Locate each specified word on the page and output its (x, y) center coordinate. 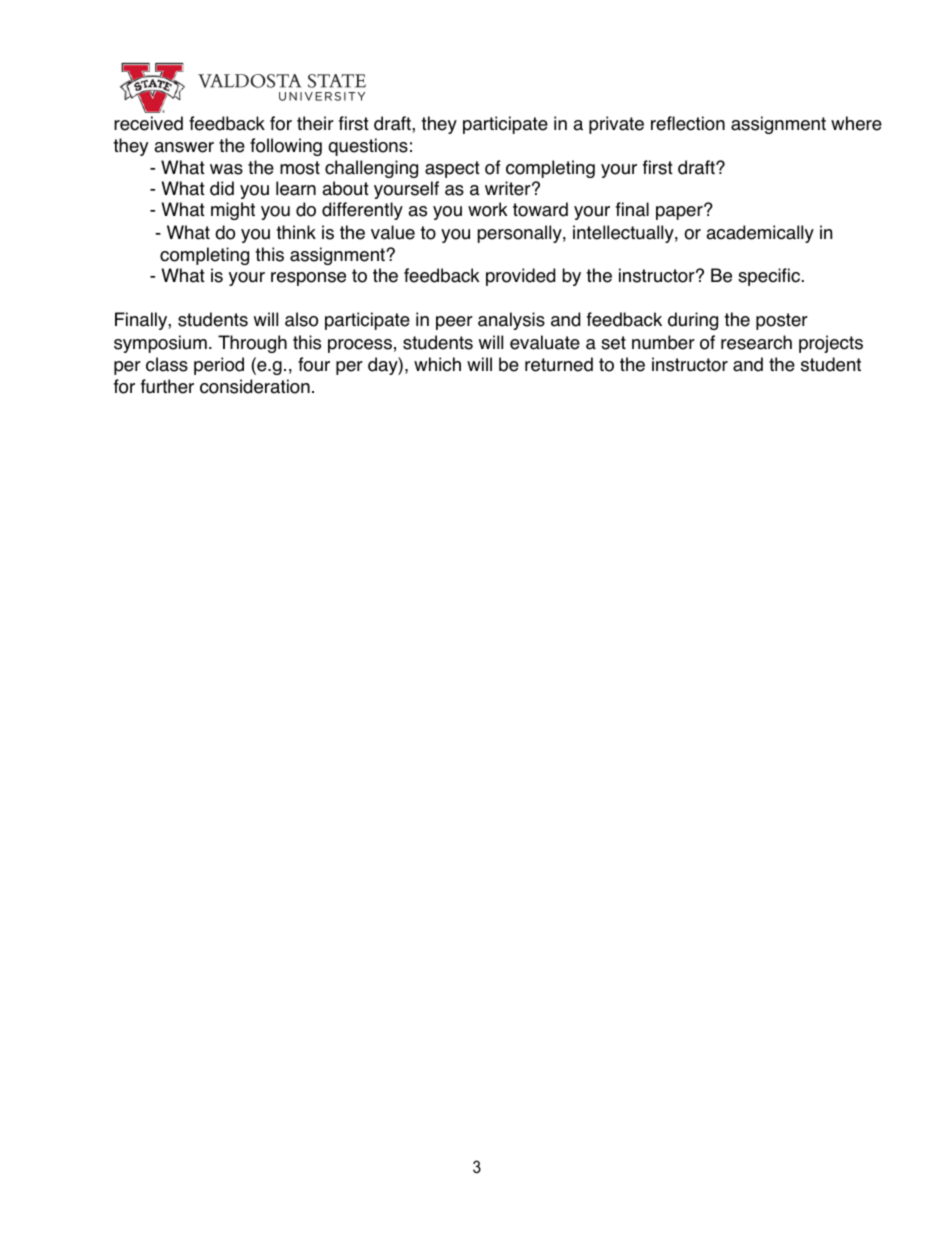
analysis (511, 321)
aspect (452, 169)
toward (540, 209)
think (296, 232)
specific (769, 277)
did (222, 188)
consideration (255, 386)
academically (760, 234)
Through (252, 344)
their (315, 123)
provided (520, 277)
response (308, 279)
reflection (688, 123)
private (616, 125)
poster (782, 321)
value (393, 232)
